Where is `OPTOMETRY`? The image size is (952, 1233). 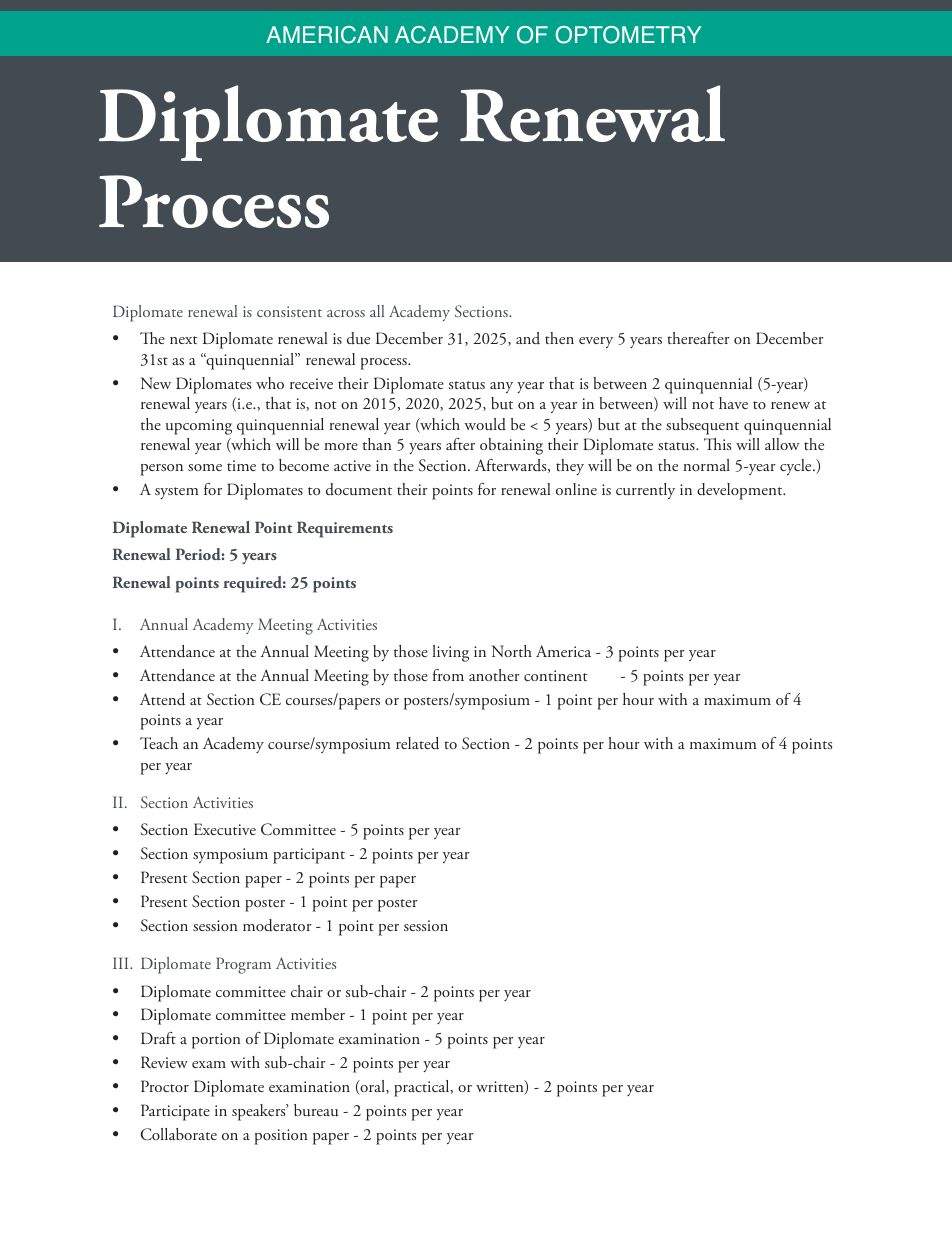 OPTOMETRY is located at coordinates (628, 35).
